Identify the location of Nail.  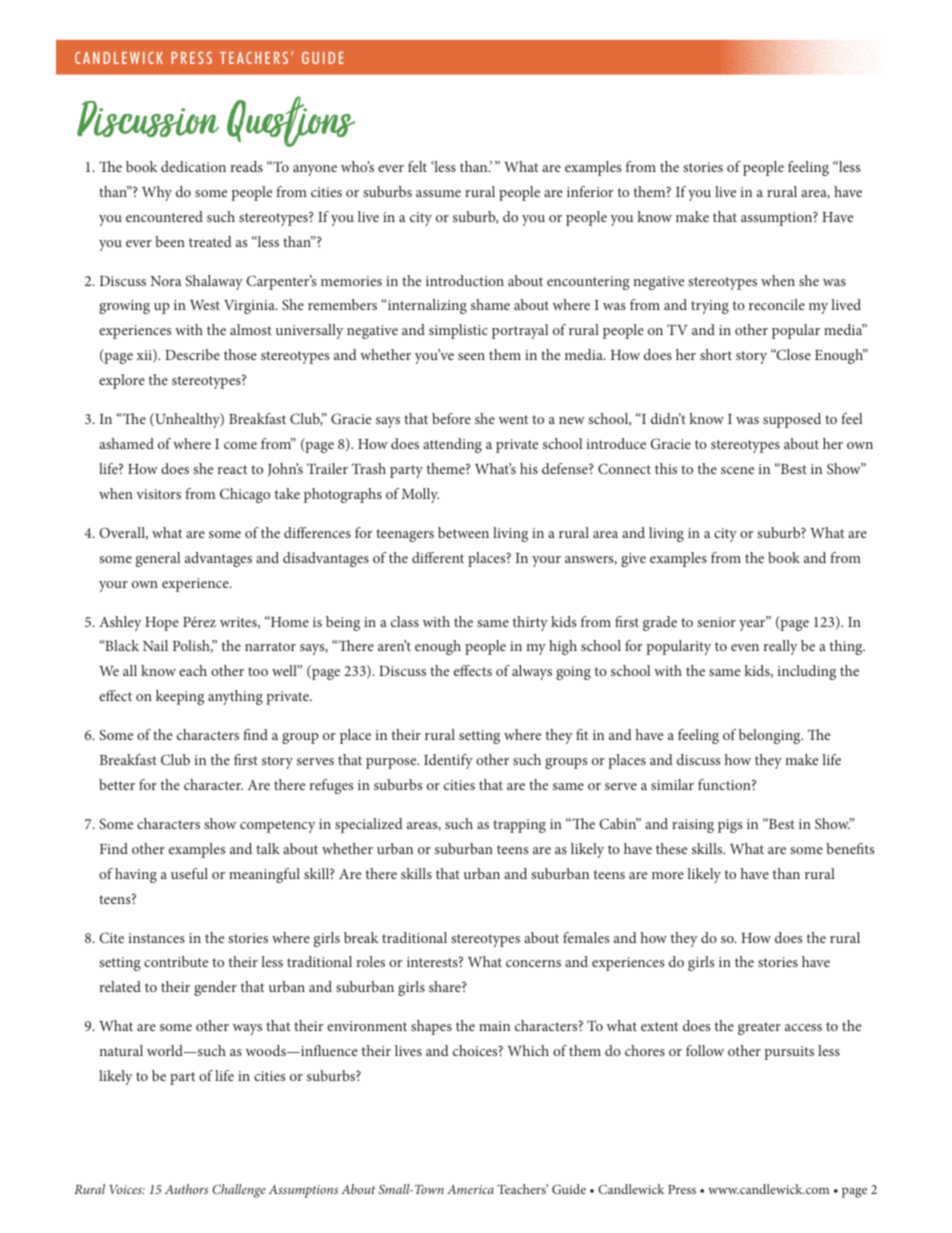
(155, 645).
